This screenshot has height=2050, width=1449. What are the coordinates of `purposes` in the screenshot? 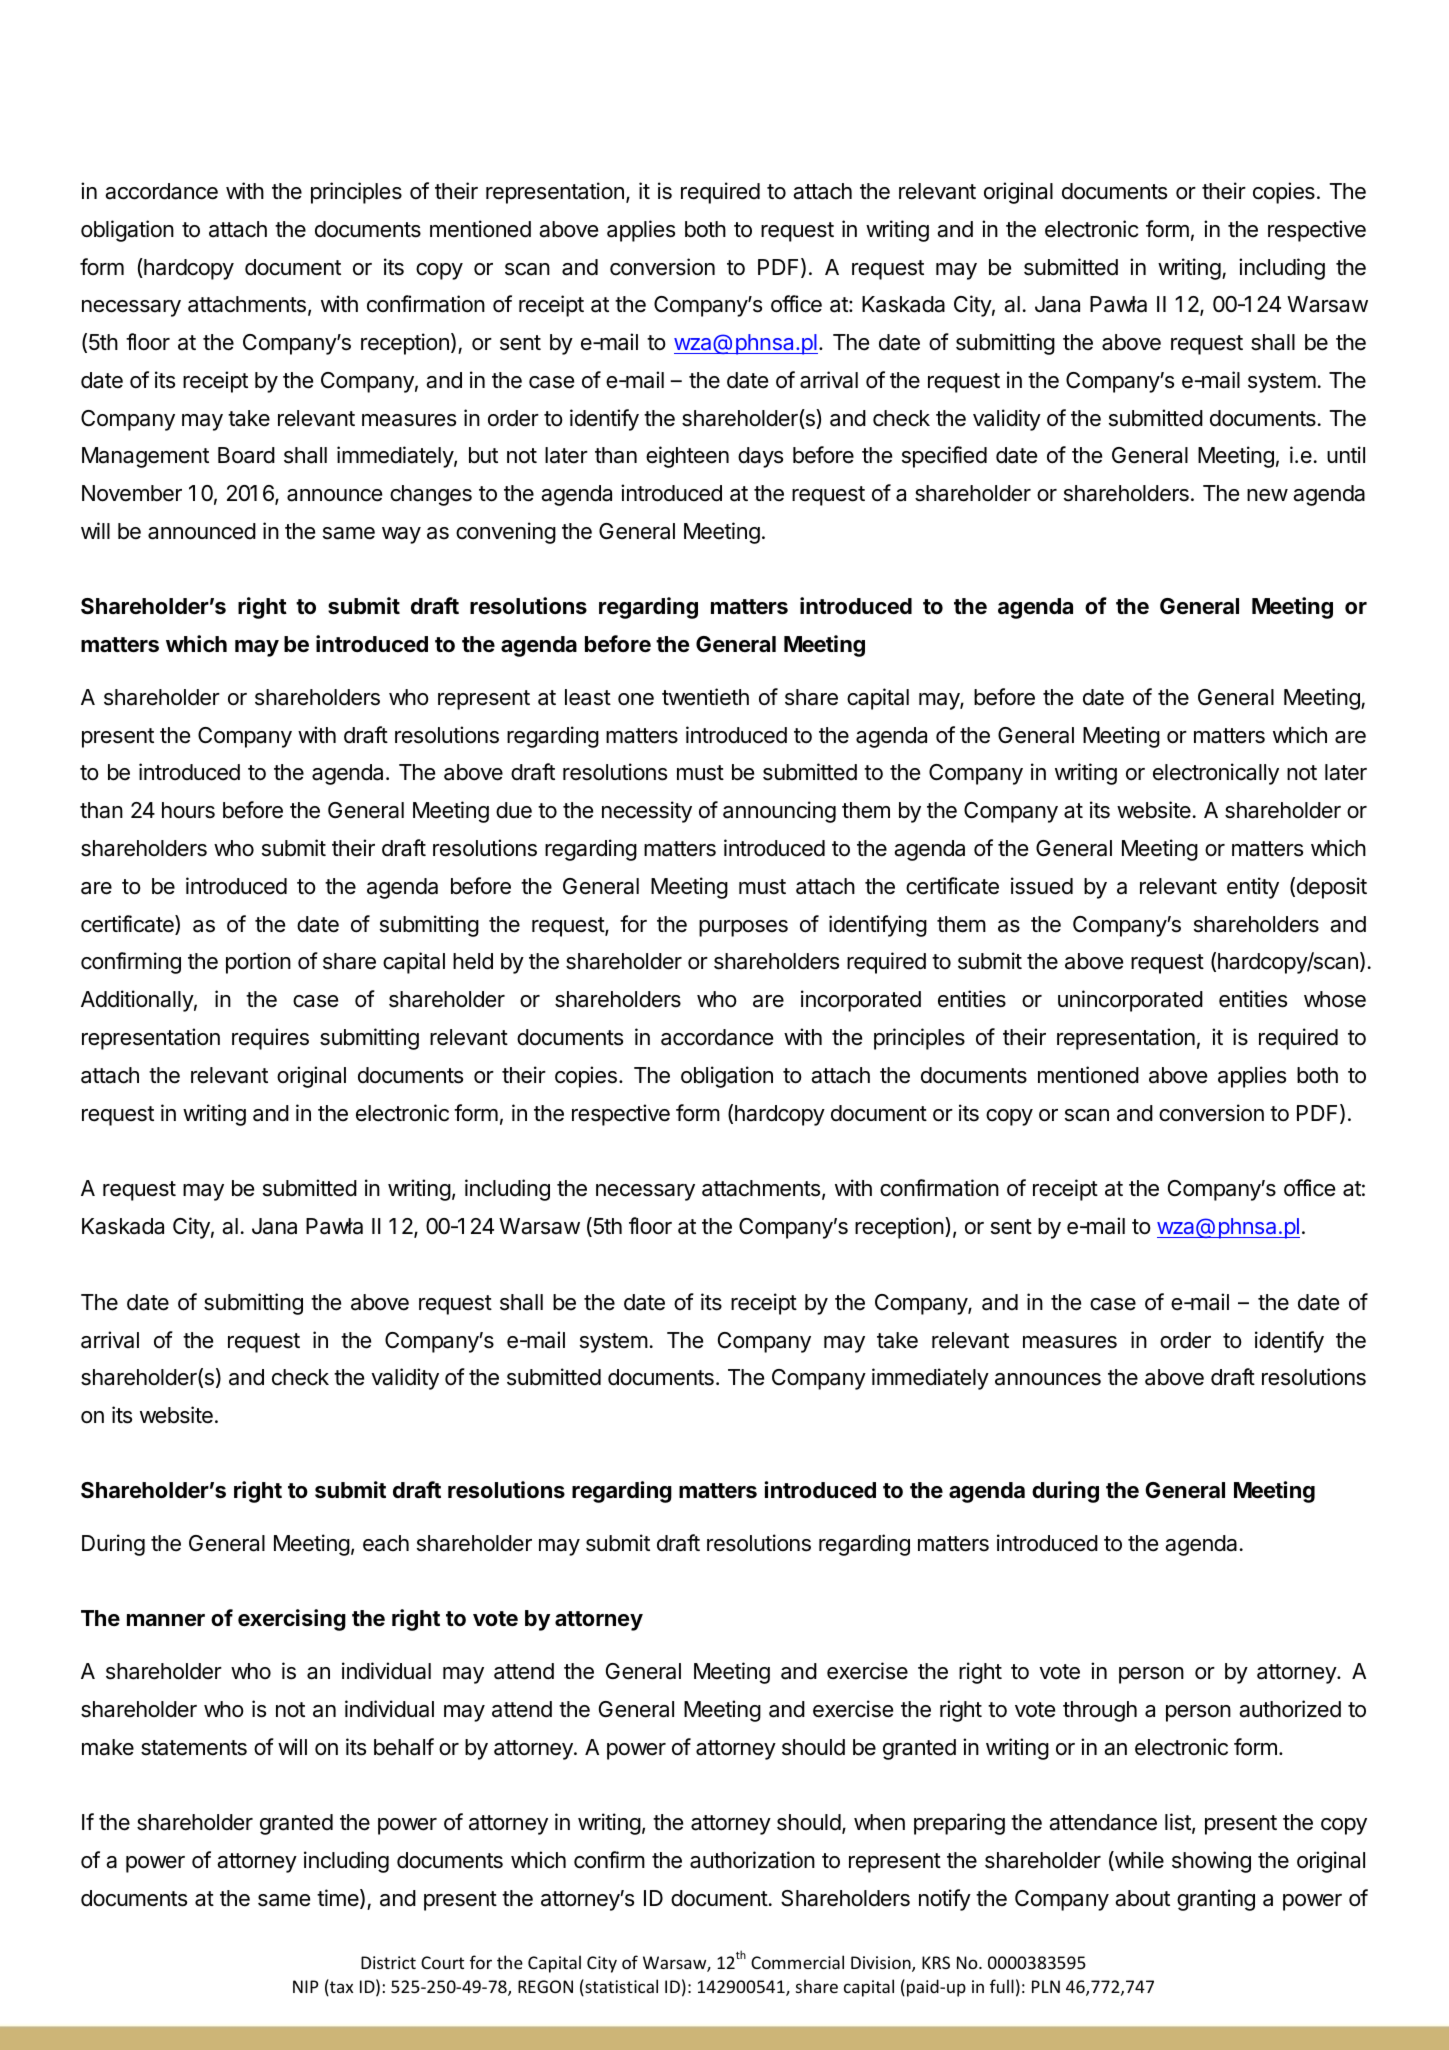 It's located at (743, 928).
